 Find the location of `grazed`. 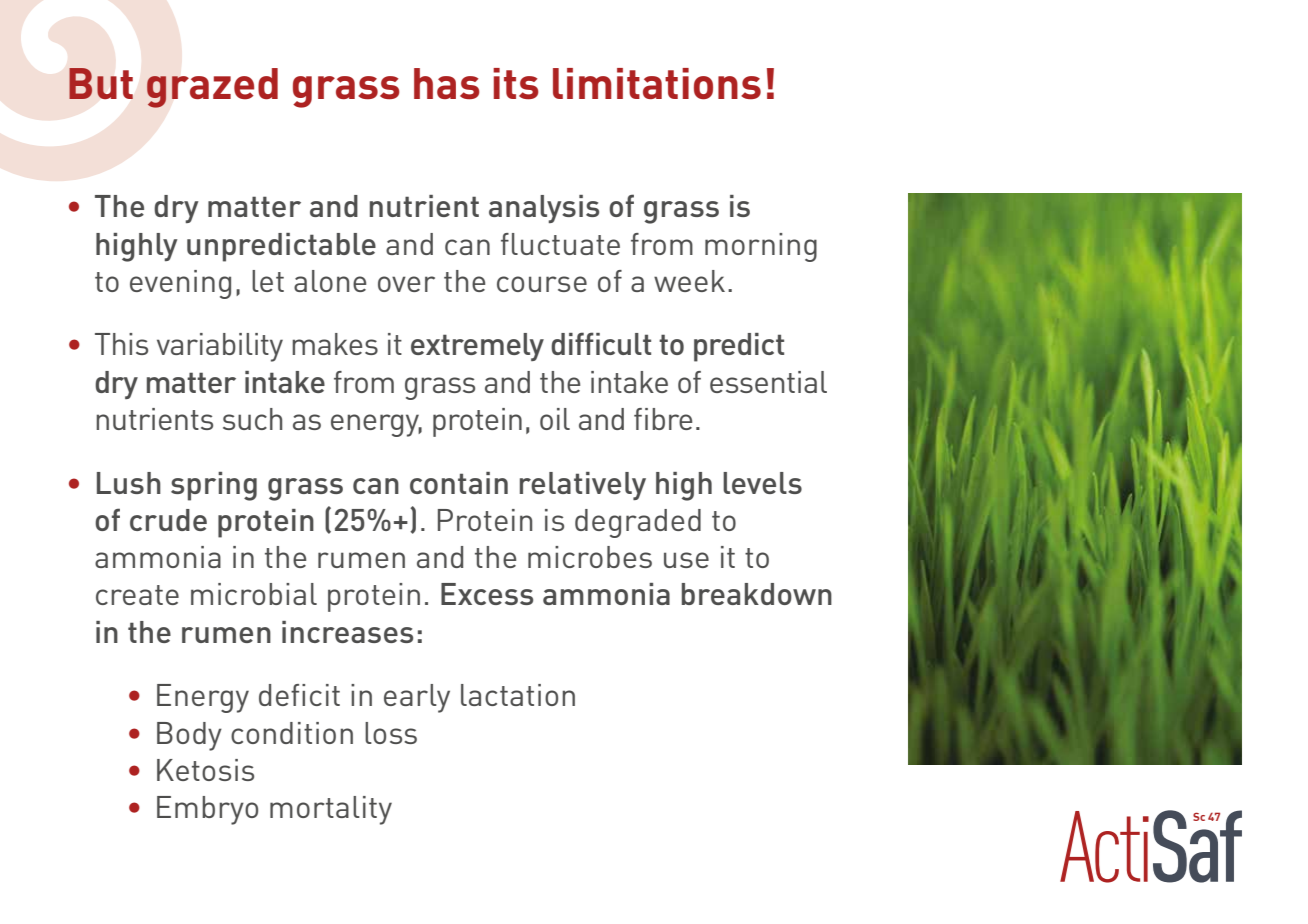

grazed is located at coordinates (212, 88).
